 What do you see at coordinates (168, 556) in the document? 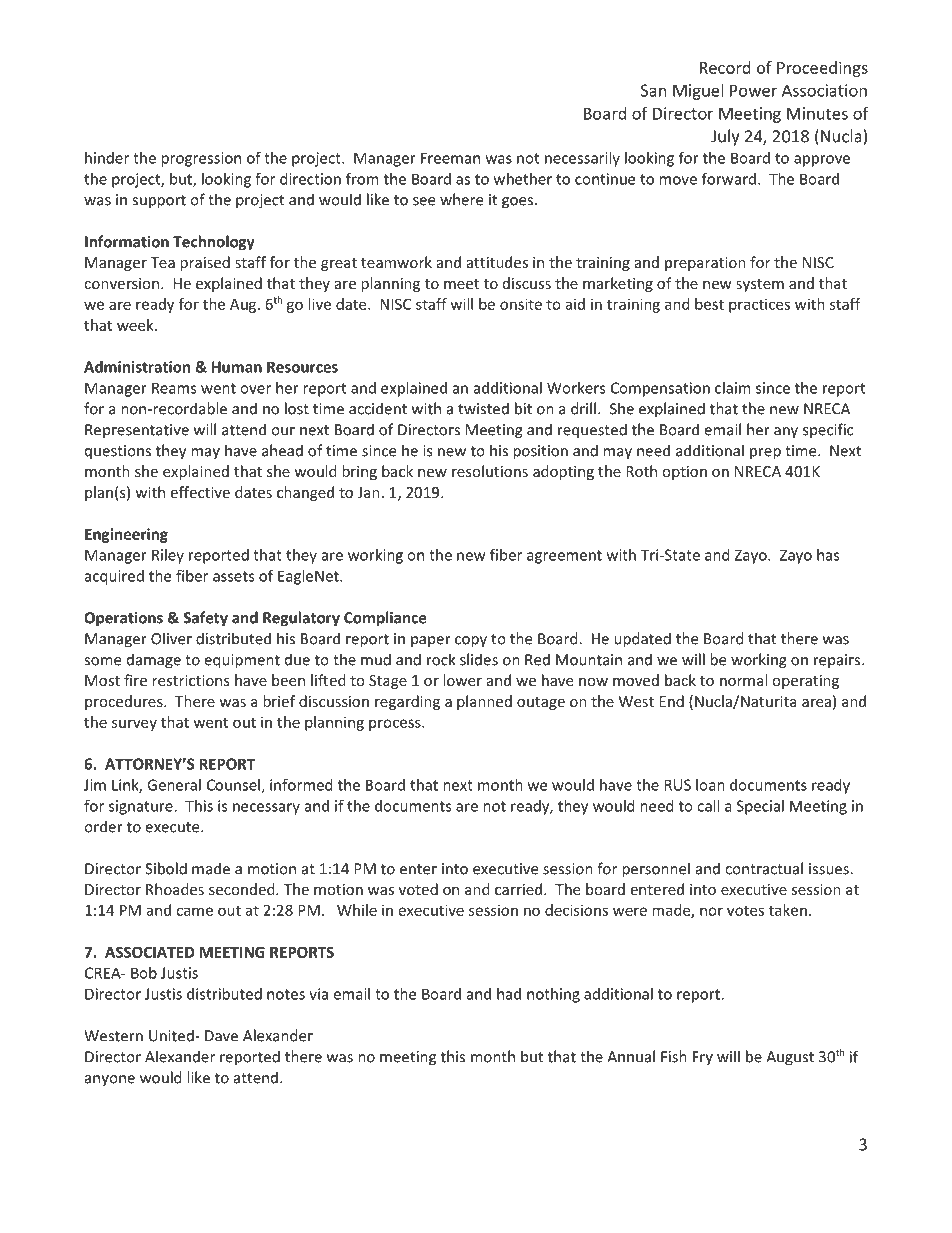
I see `Riley` at bounding box center [168, 556].
